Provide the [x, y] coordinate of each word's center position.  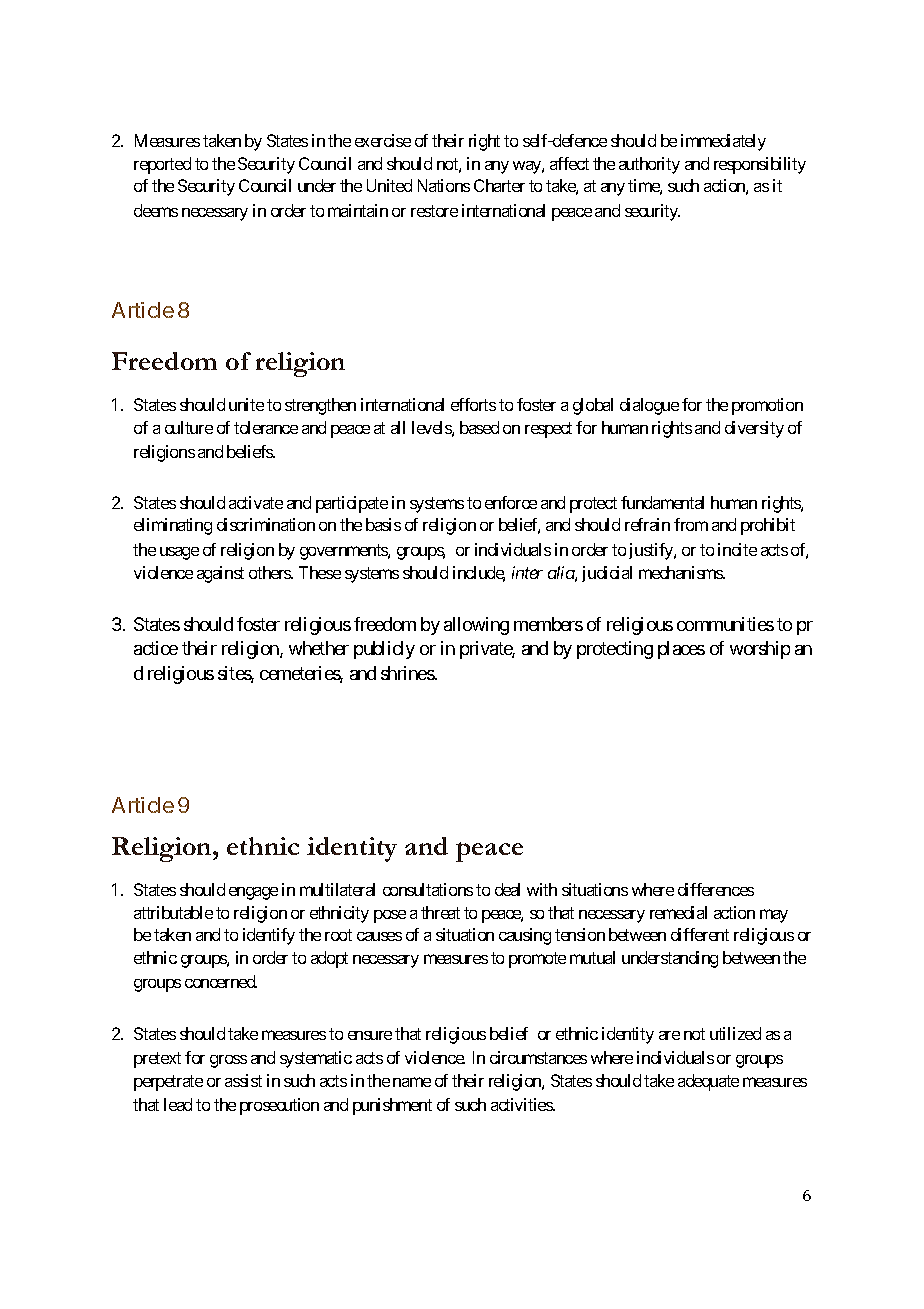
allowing [476, 626]
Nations [444, 185]
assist [243, 1080]
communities [725, 624]
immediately [723, 142]
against [220, 574]
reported [162, 165]
